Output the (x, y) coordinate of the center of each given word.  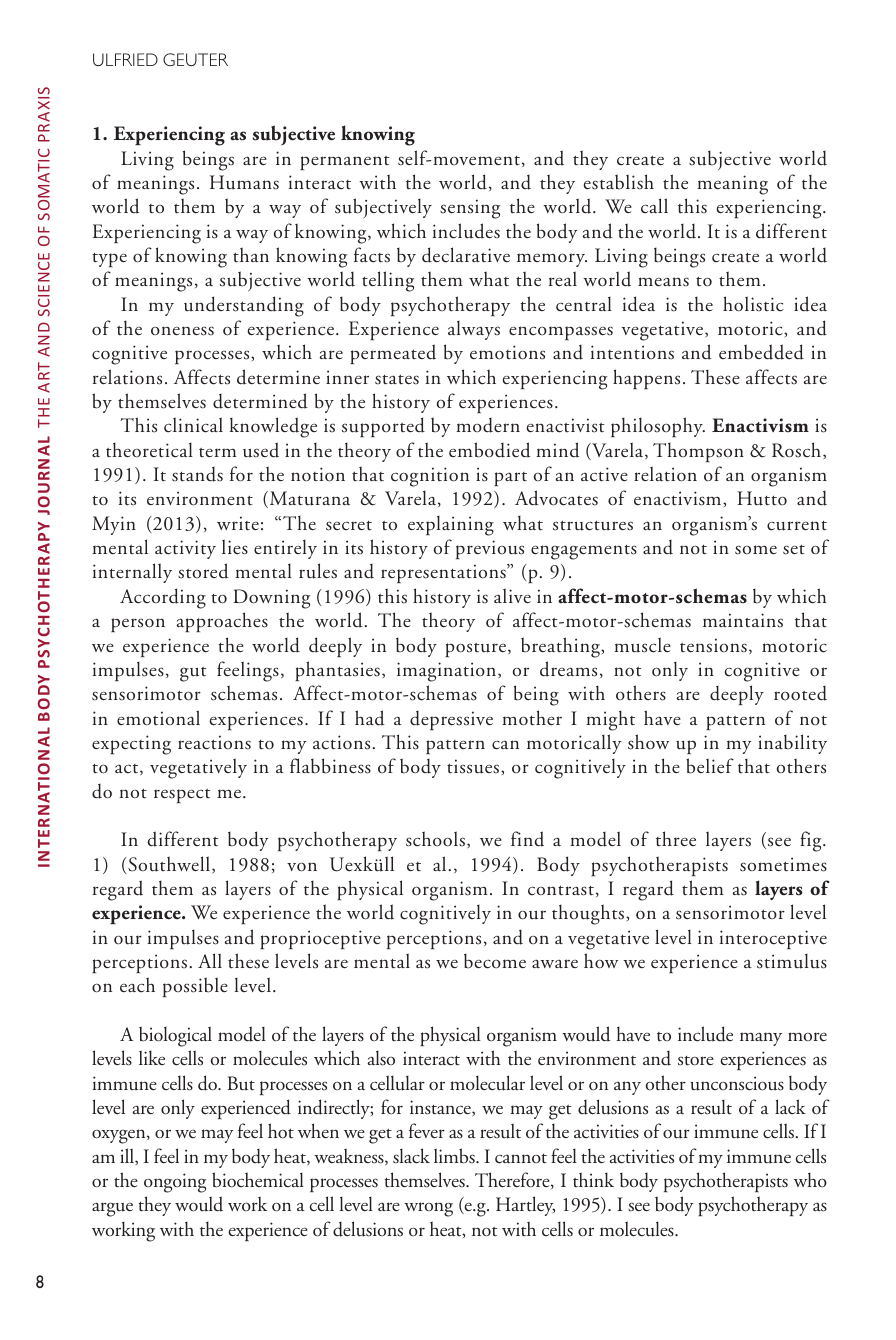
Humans (244, 182)
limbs (455, 1156)
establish (618, 182)
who (810, 1179)
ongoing (175, 1183)
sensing (470, 209)
